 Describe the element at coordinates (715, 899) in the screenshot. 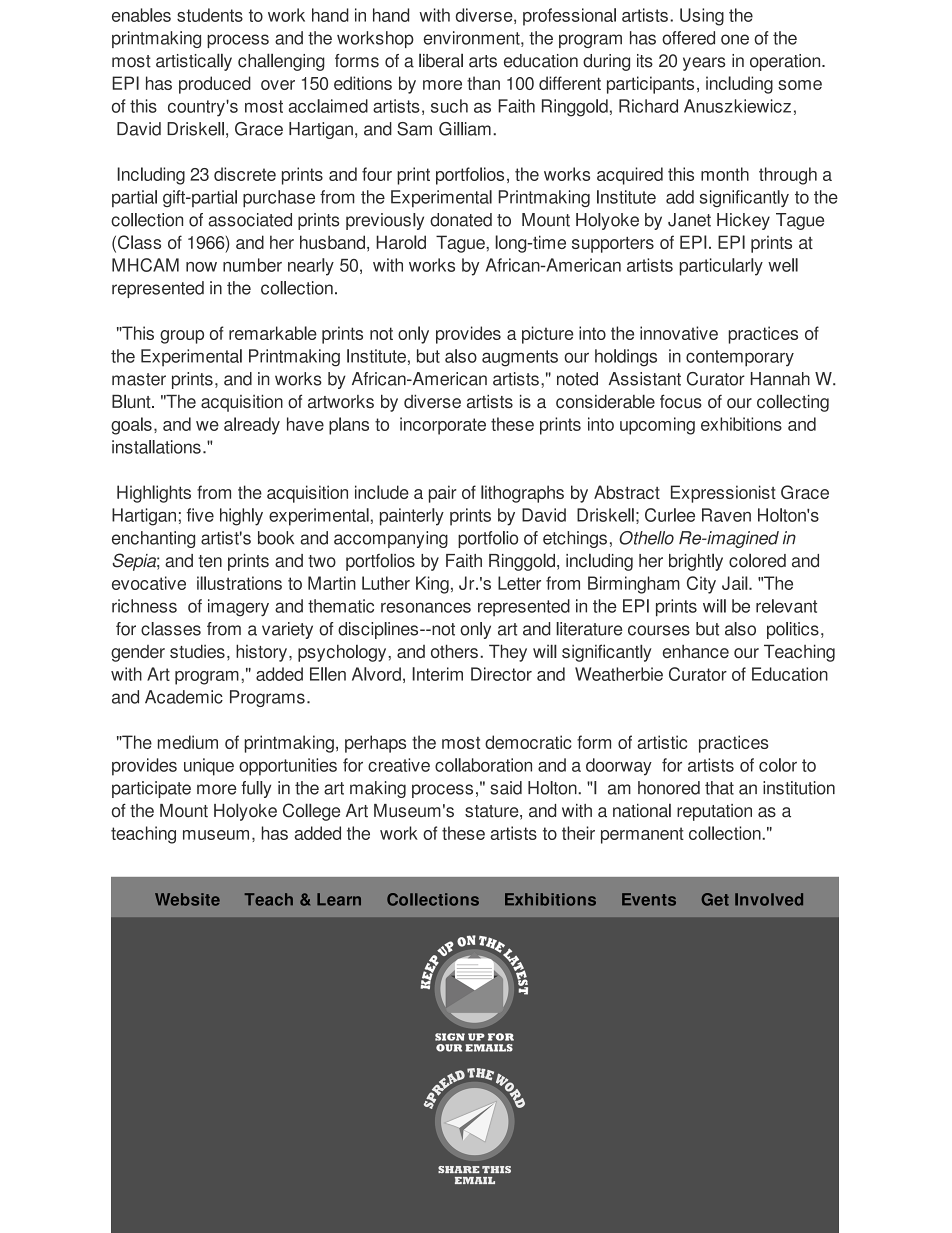

I see `Get` at that location.
